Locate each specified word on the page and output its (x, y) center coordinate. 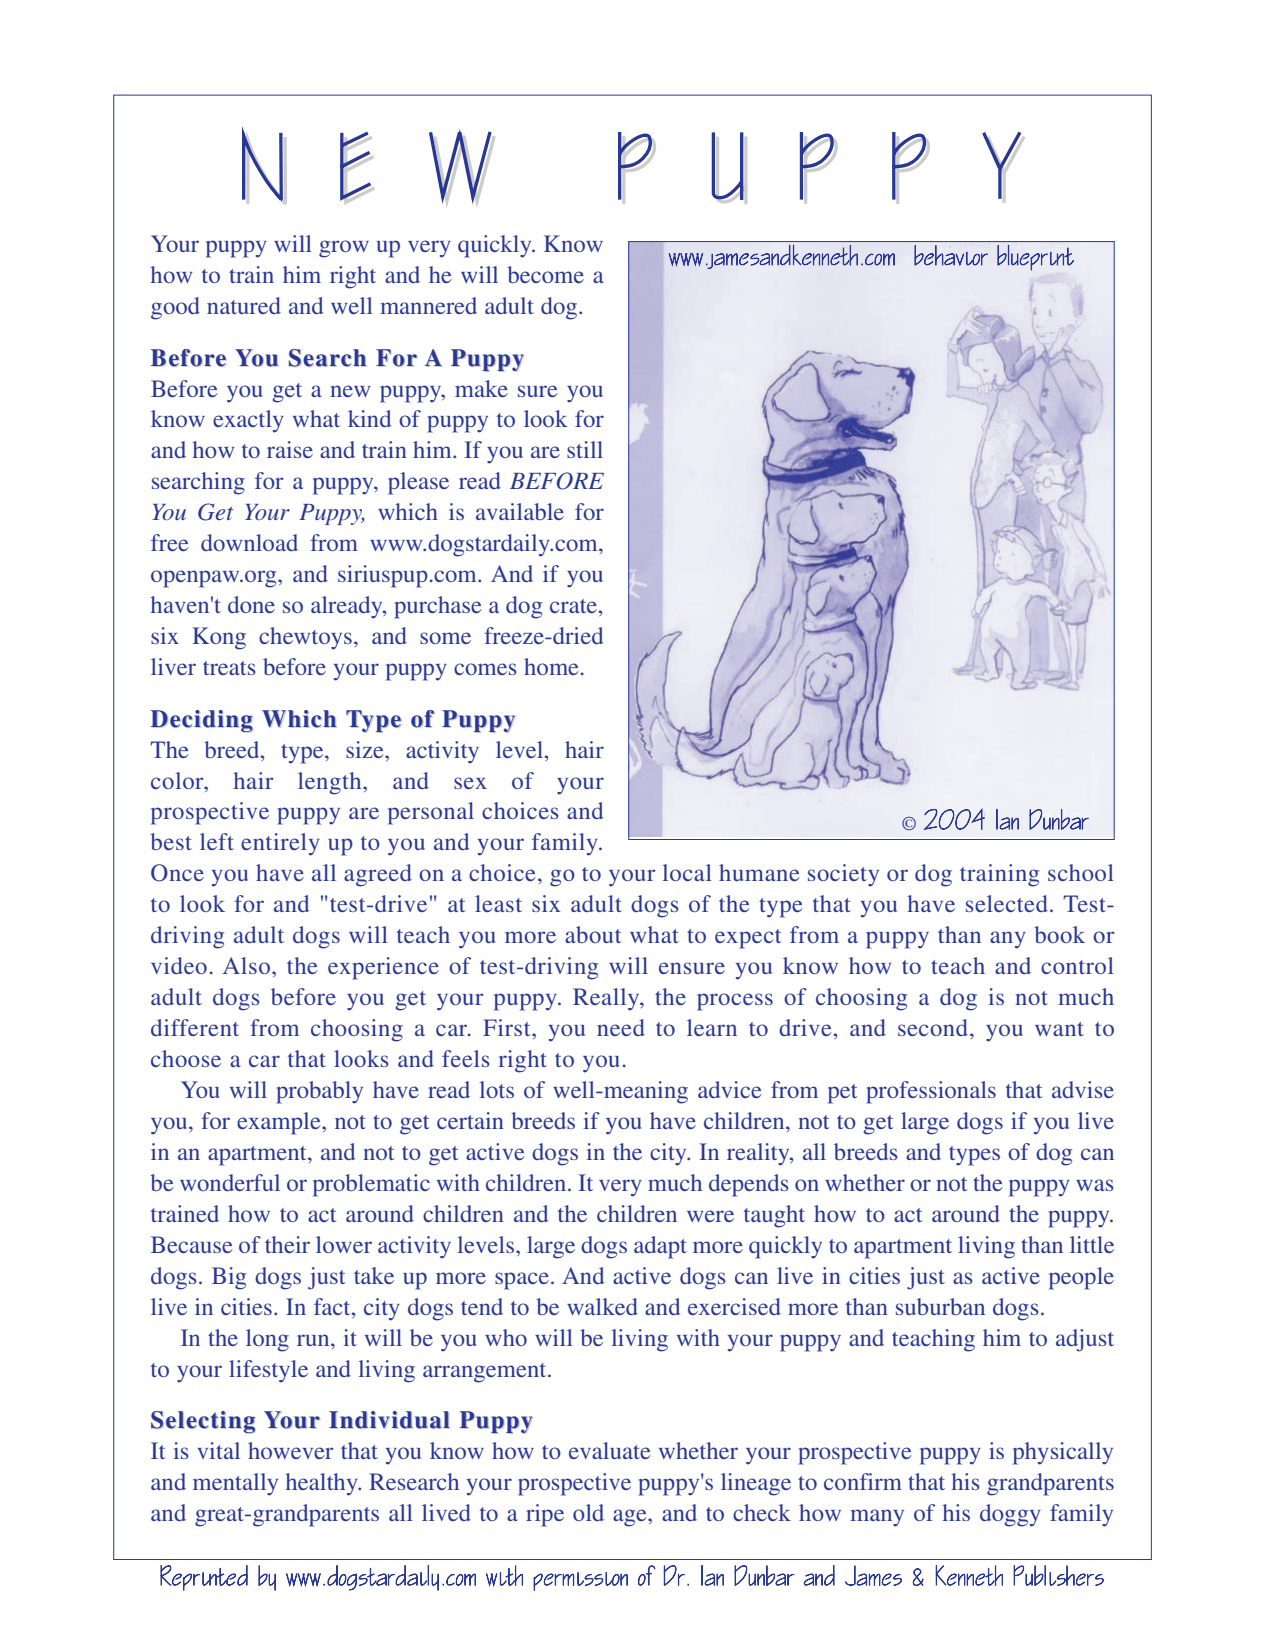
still (585, 449)
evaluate (610, 1450)
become (545, 274)
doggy (1010, 1515)
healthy (323, 1484)
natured (244, 305)
